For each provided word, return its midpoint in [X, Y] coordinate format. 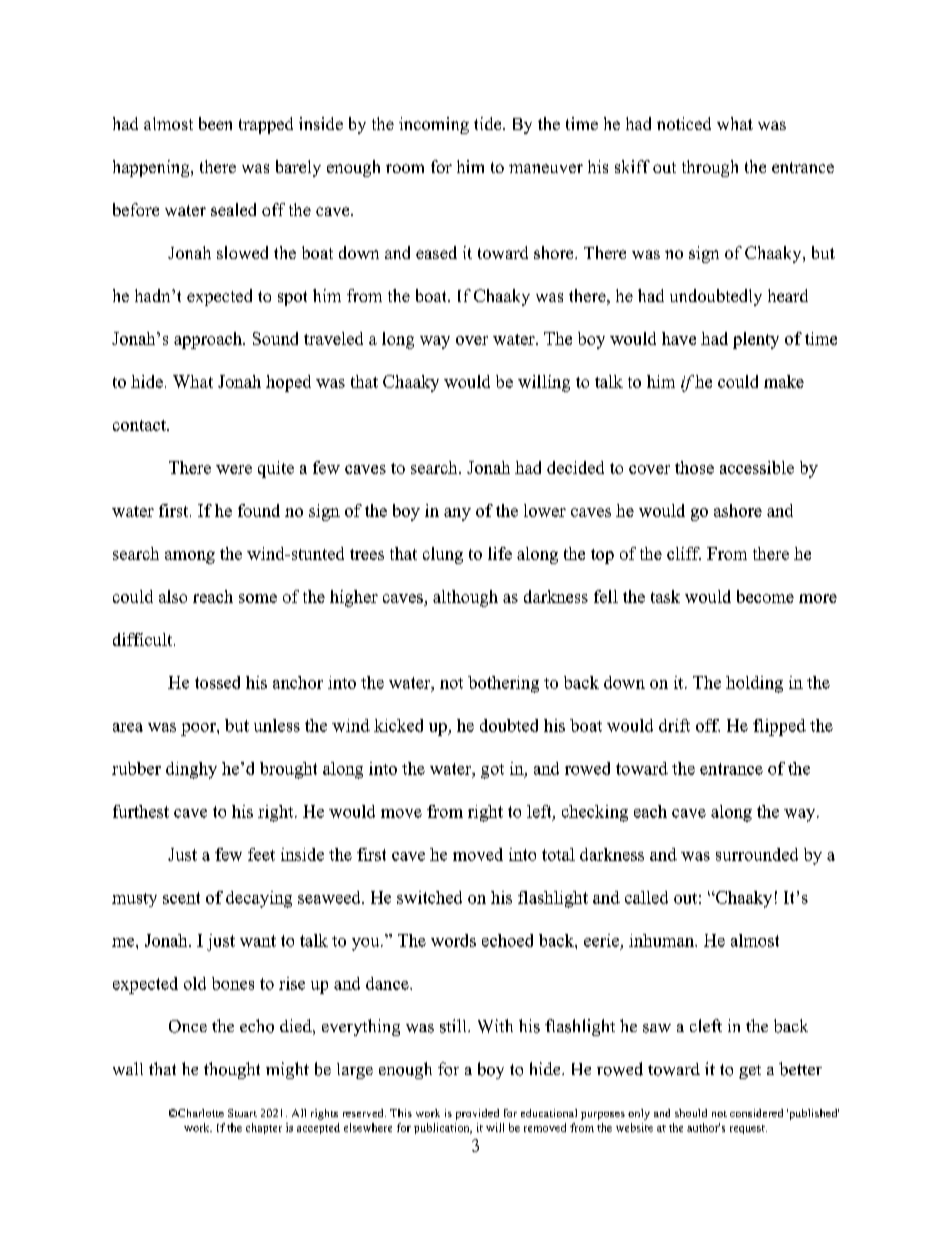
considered [756, 1113]
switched [429, 897]
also [173, 596]
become [765, 596]
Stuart [242, 1113]
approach [209, 340]
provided [477, 1114]
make [784, 381]
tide [489, 123]
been [215, 123]
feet [261, 854]
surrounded [757, 854]
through [710, 168]
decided [575, 467]
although [465, 598]
